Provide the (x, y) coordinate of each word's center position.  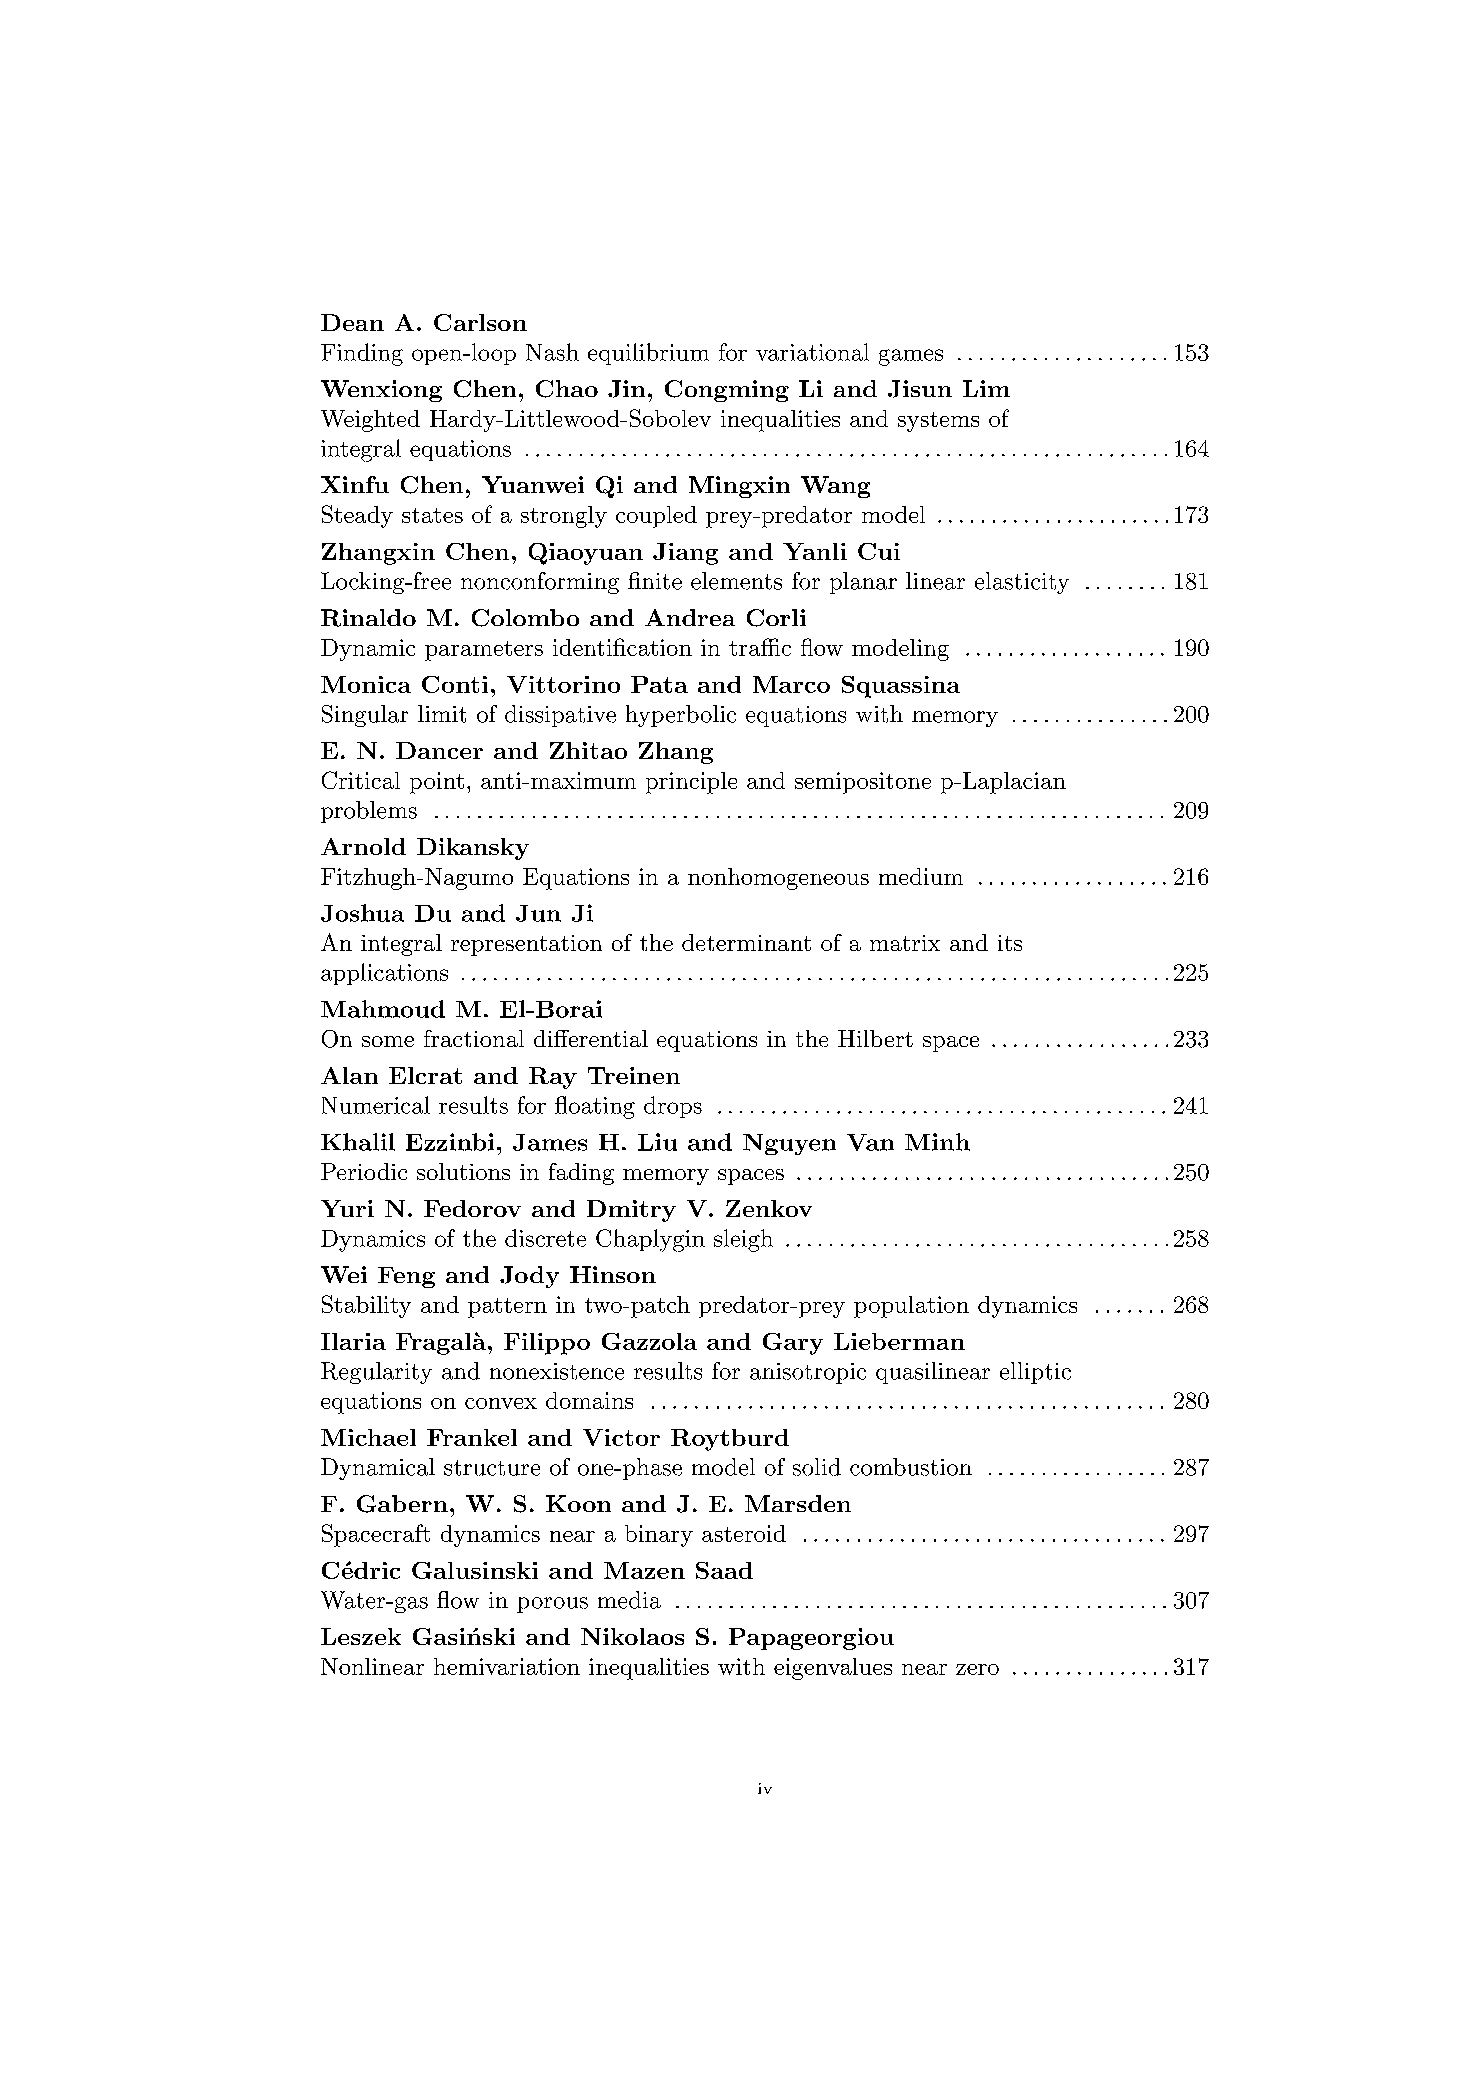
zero (977, 1669)
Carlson (480, 322)
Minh (937, 1142)
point (437, 783)
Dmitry (631, 1211)
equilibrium (648, 354)
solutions (463, 1171)
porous (552, 1605)
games (911, 357)
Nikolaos (632, 1636)
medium (921, 876)
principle (691, 783)
